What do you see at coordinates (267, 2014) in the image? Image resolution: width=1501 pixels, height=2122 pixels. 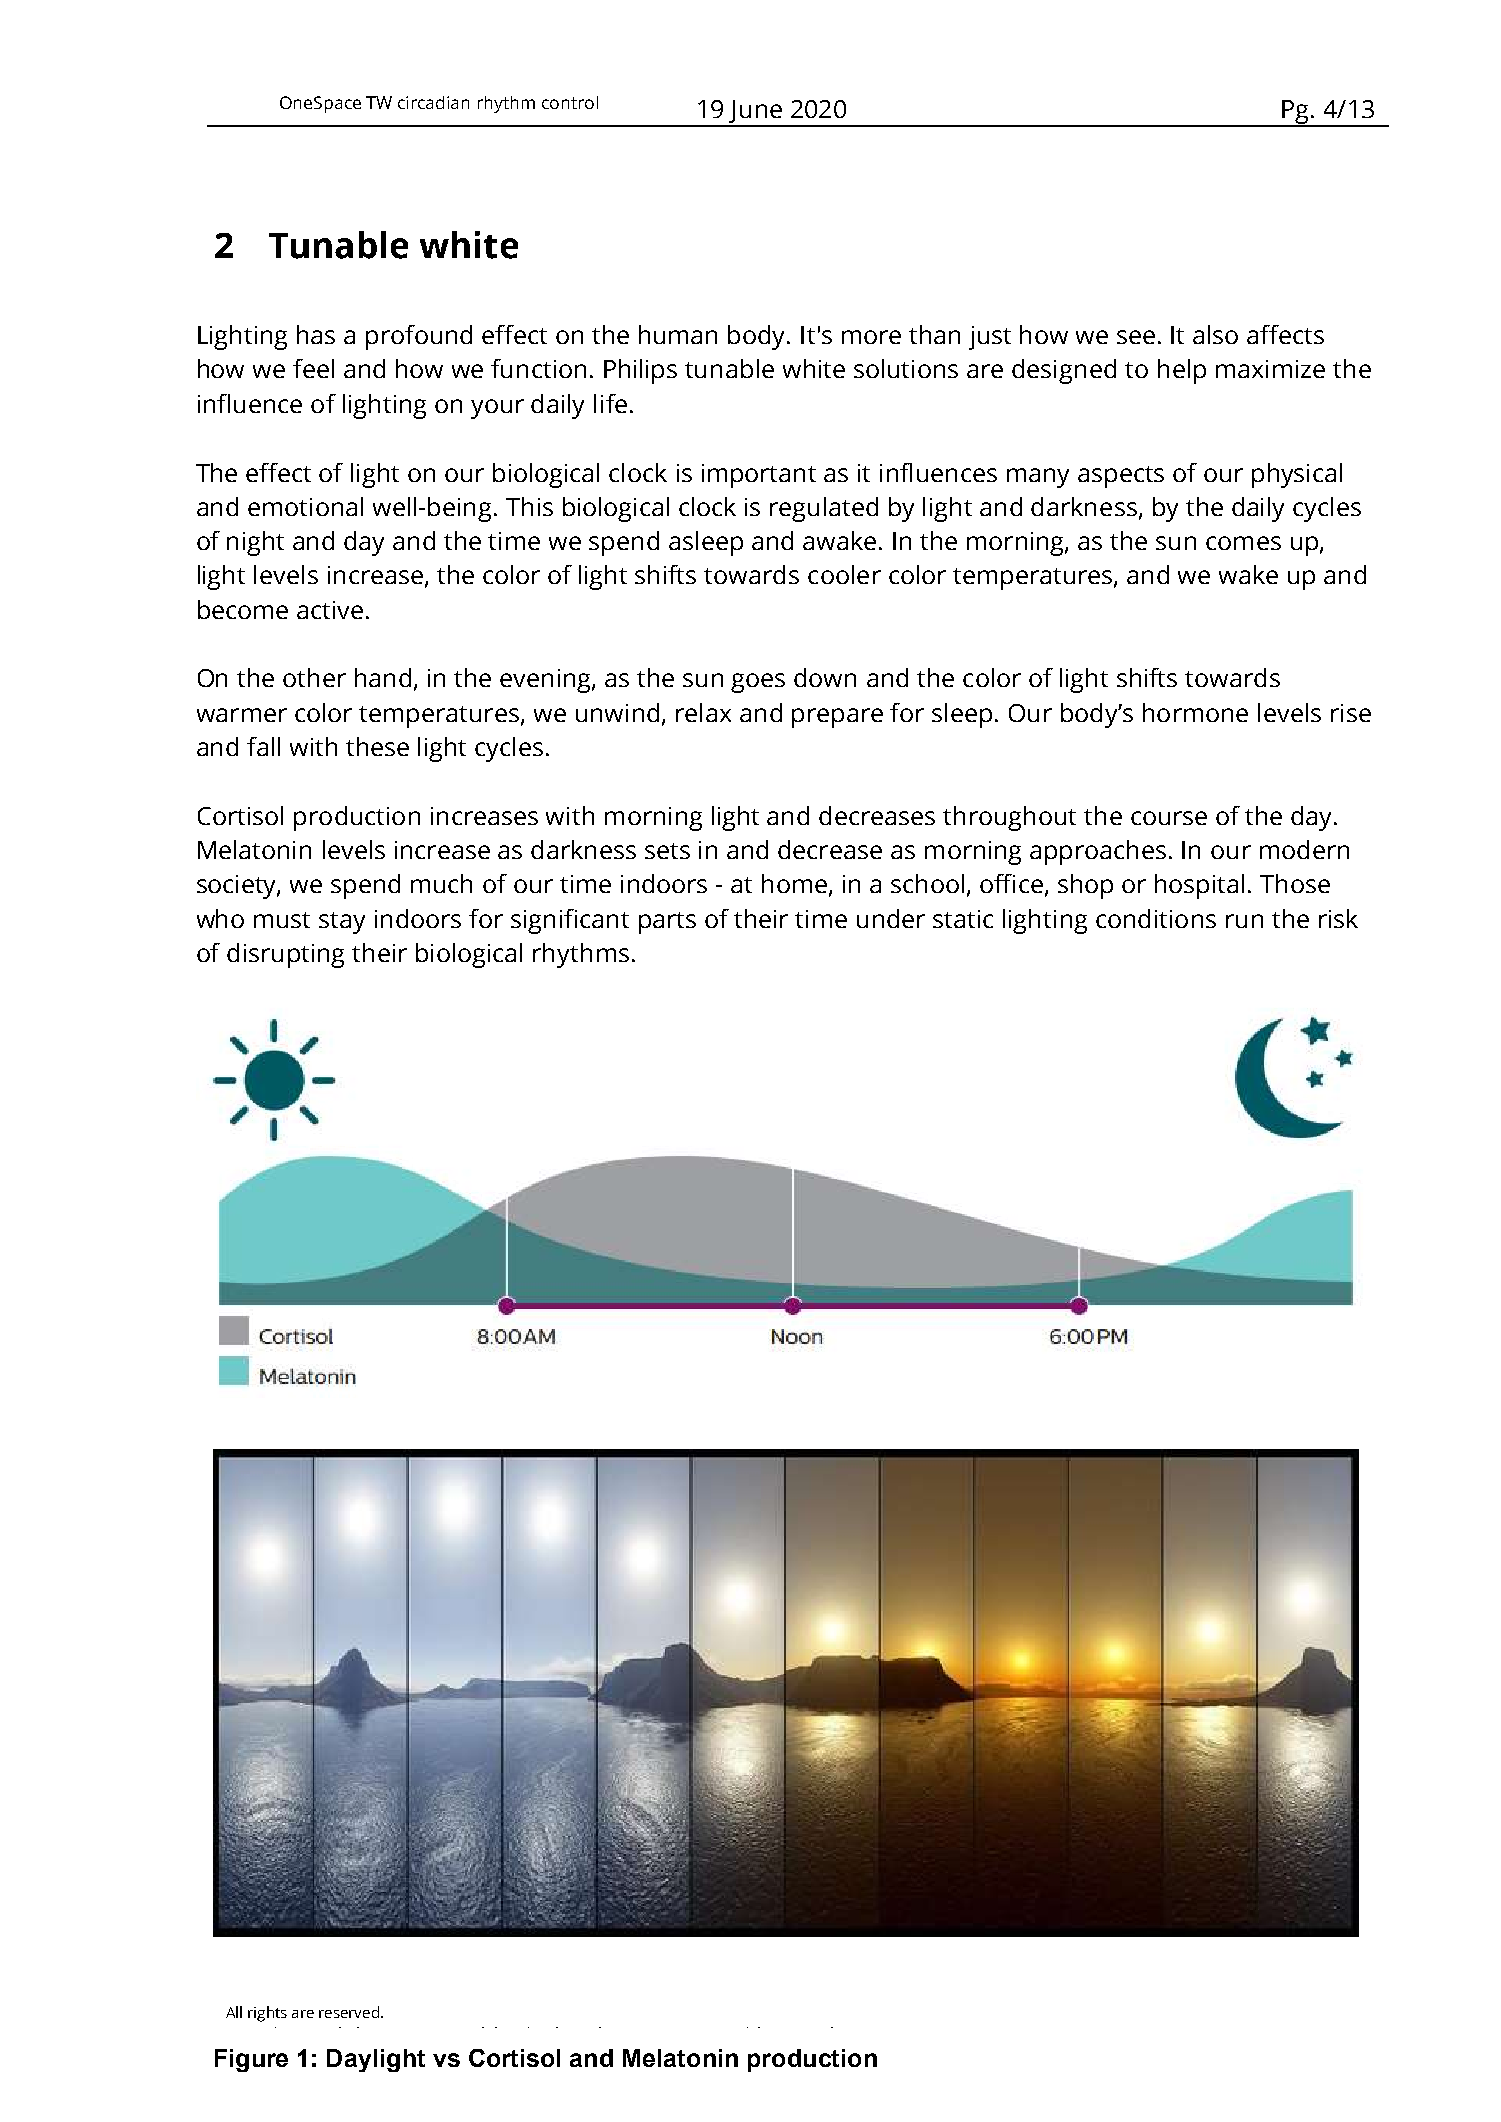 I see `rights` at bounding box center [267, 2014].
